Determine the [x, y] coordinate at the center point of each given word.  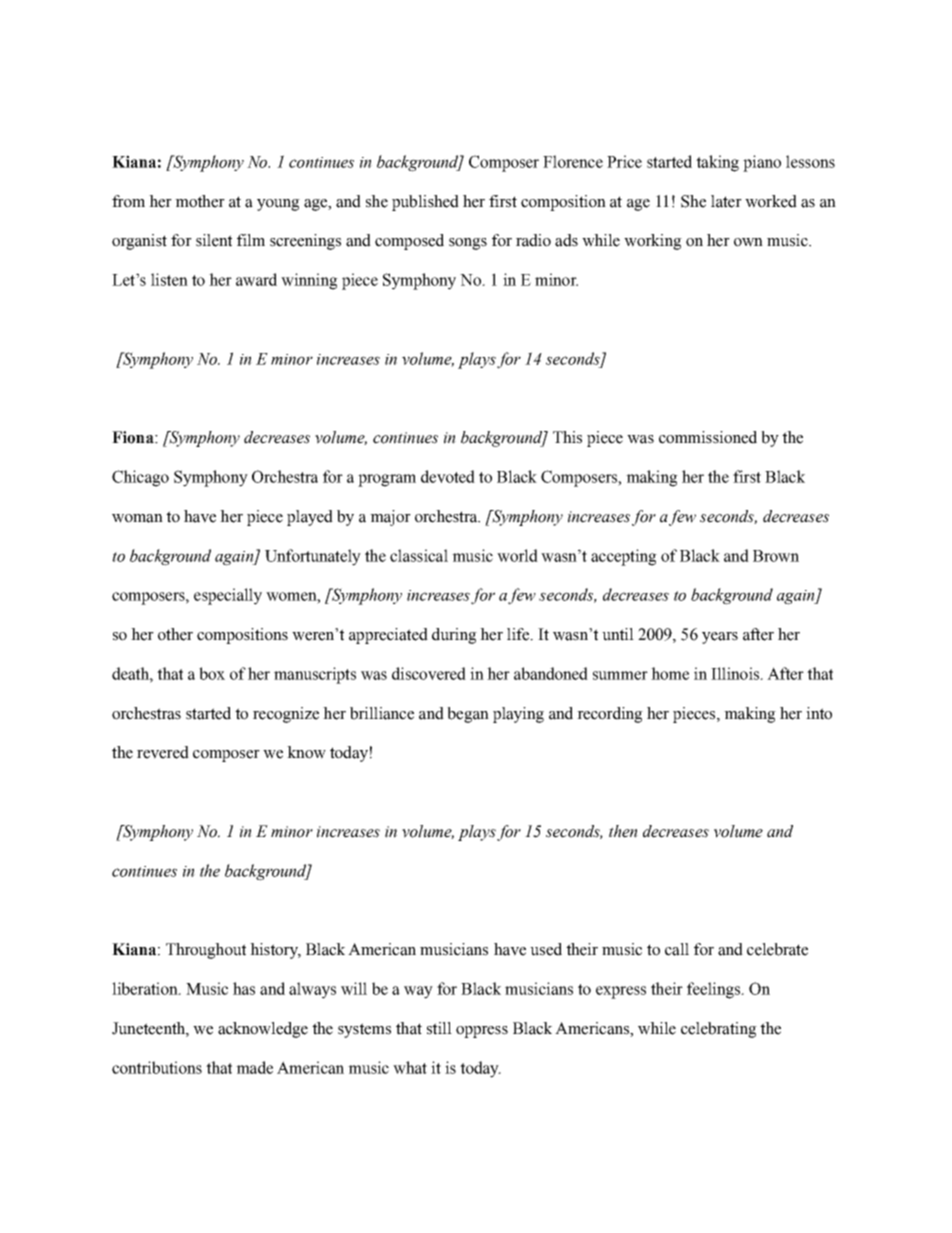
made [254, 1067]
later [726, 201]
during [454, 636]
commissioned [708, 437]
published [425, 203]
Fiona [134, 437]
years [720, 638]
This [567, 437]
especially [228, 596]
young [278, 205]
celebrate [777, 949]
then [623, 831]
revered [163, 752]
